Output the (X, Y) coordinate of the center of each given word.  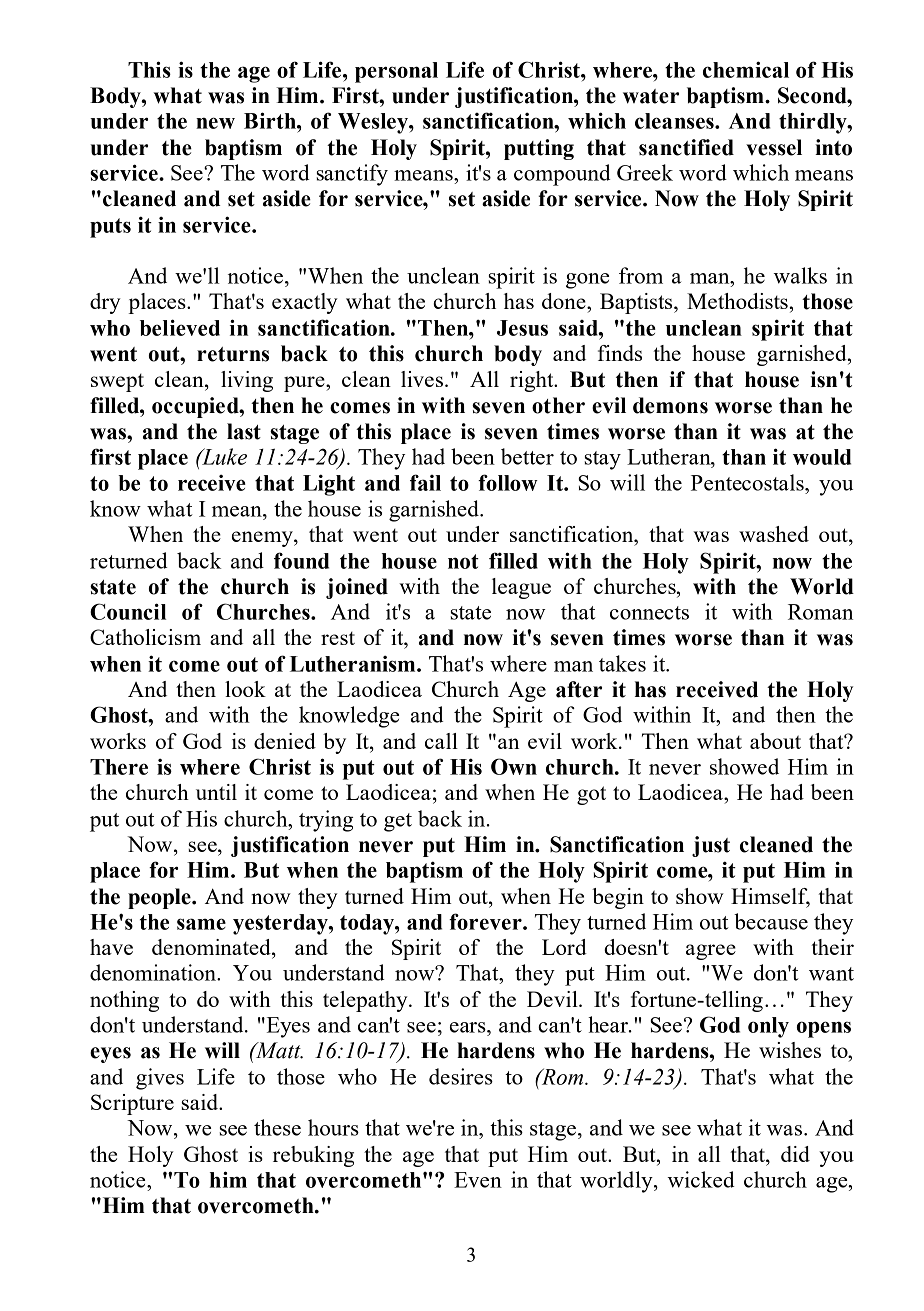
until (216, 792)
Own (514, 766)
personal (396, 72)
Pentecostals (748, 484)
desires (461, 1076)
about (775, 741)
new (215, 123)
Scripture (132, 1104)
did (795, 1154)
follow (508, 482)
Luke (223, 456)
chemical (746, 69)
